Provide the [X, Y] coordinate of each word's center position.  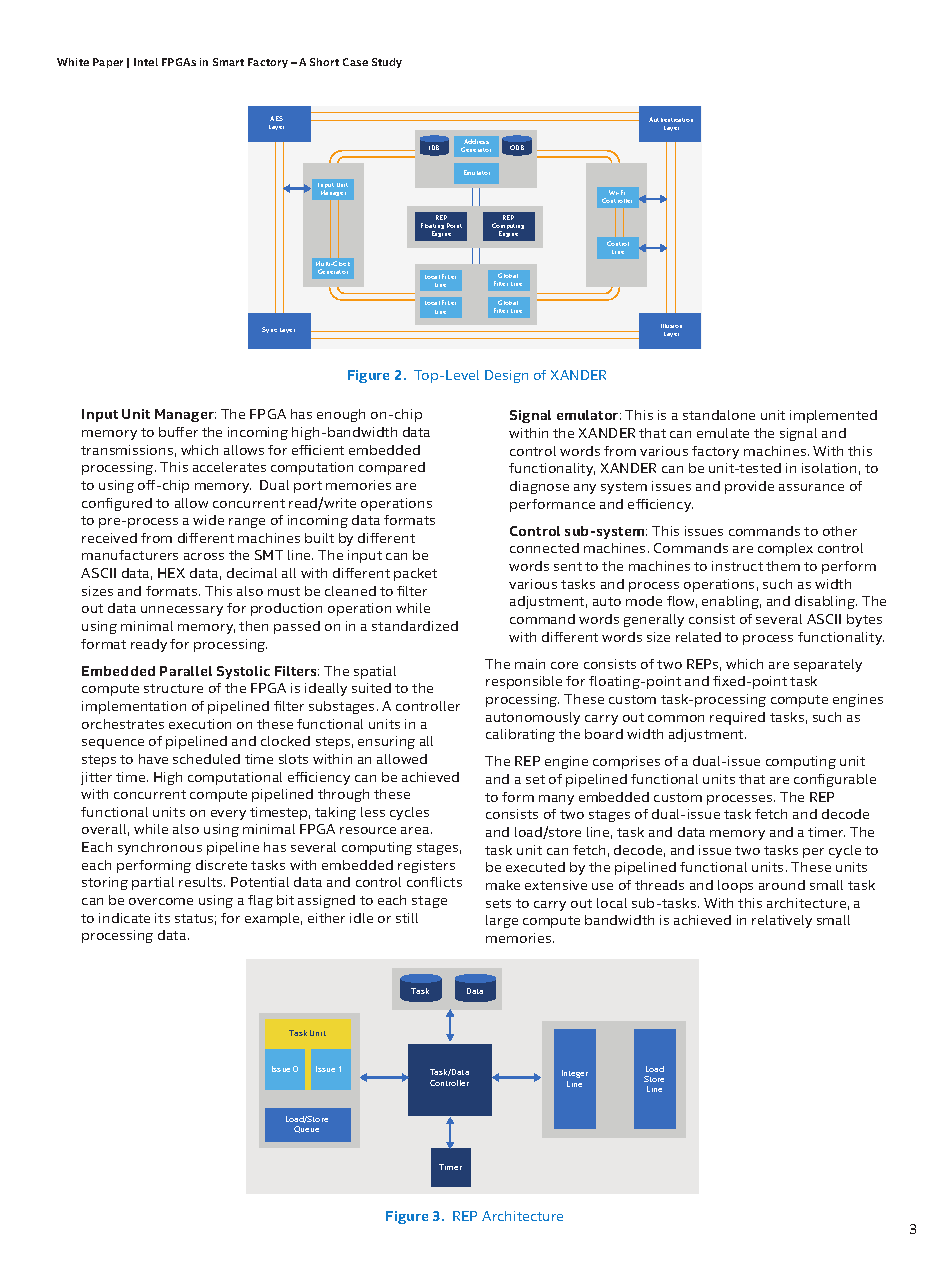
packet [415, 574]
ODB [517, 147]
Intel [146, 62]
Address [476, 141]
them [783, 566]
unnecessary [182, 611]
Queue [306, 1129]
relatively [782, 921]
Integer [575, 1074]
